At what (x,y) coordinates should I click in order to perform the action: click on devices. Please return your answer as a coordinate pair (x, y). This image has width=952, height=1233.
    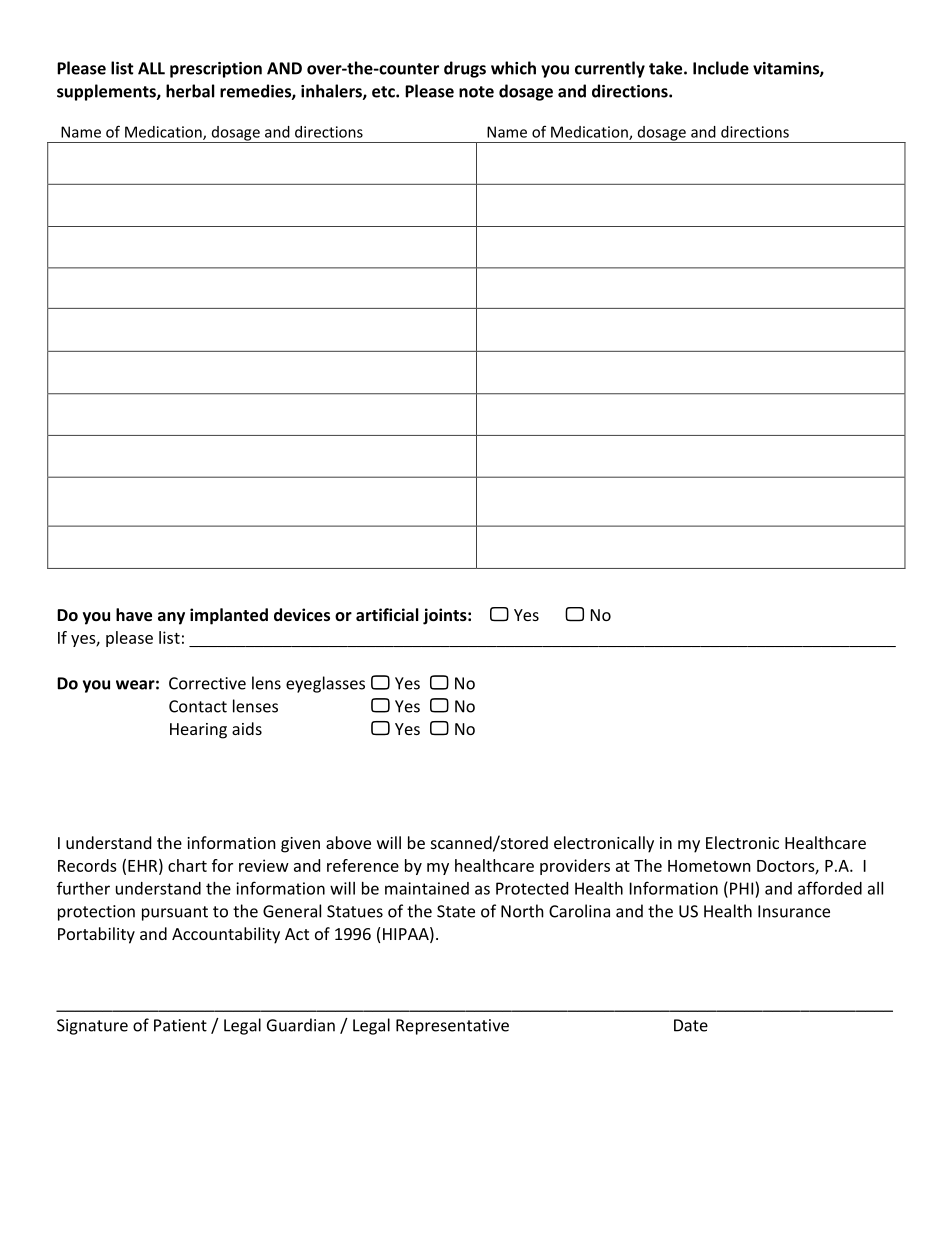
    Looking at the image, I should click on (302, 614).
